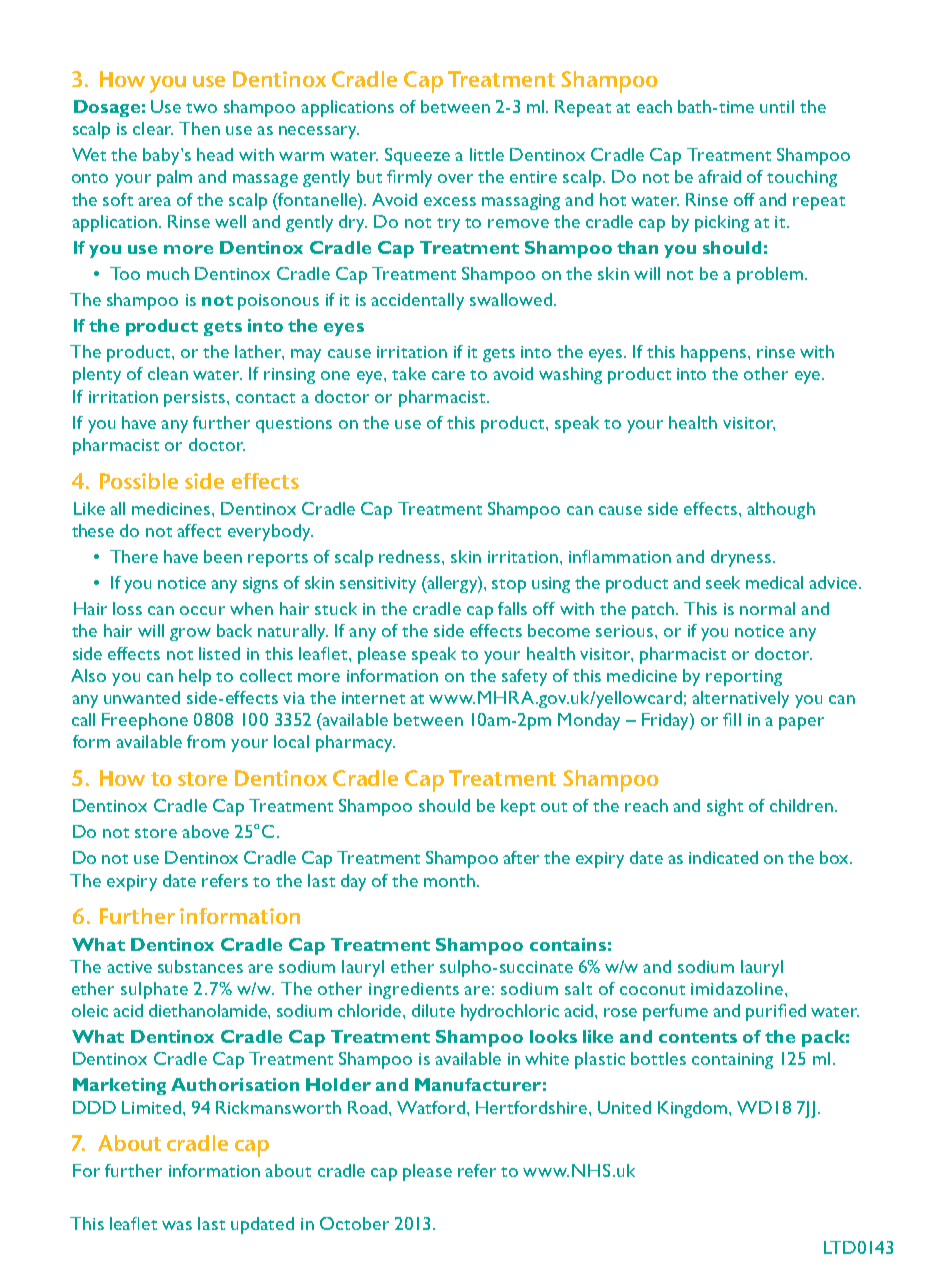 This document has height=1288, width=942. I want to click on clear, so click(153, 128).
